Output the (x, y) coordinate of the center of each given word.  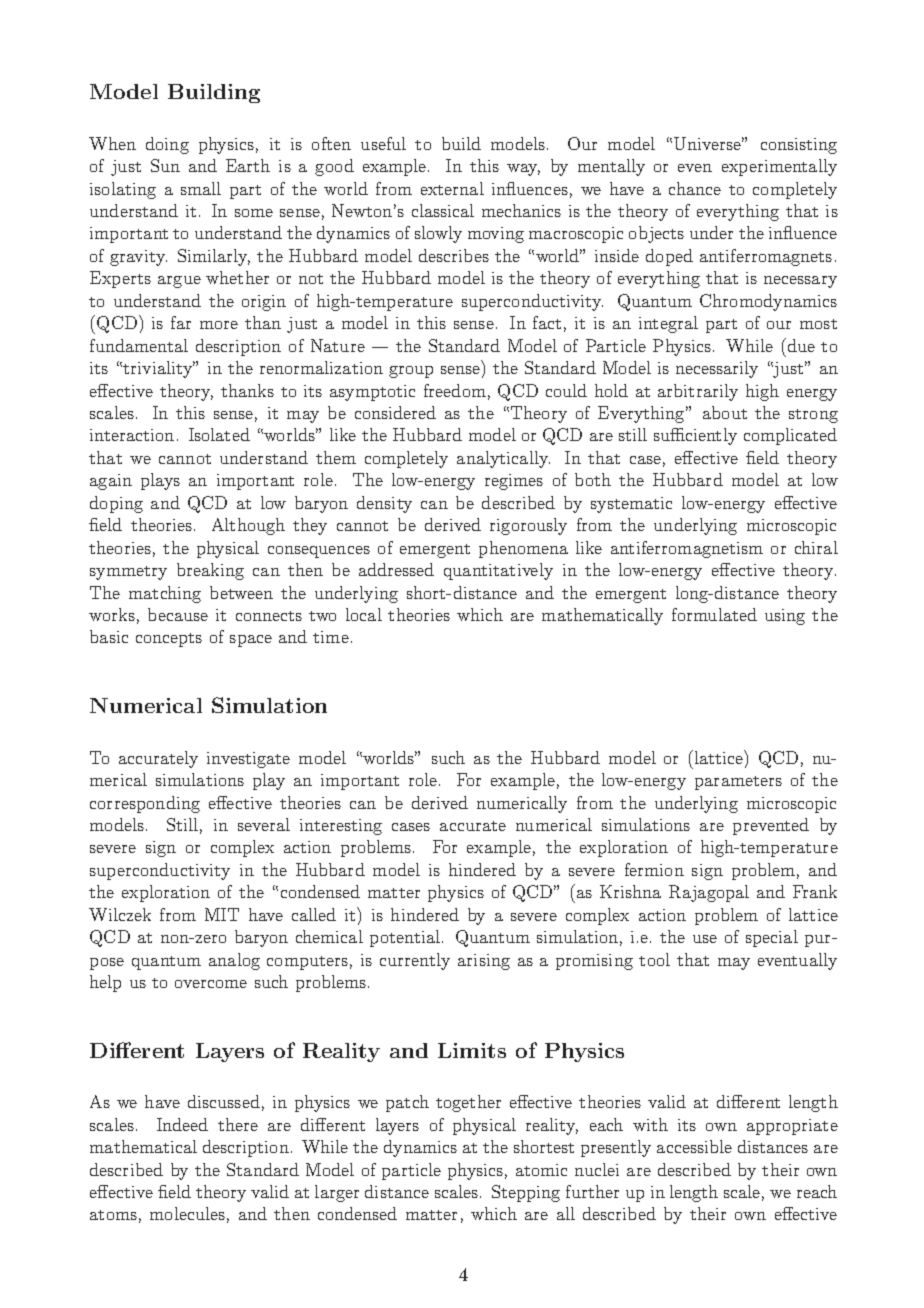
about (725, 412)
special (772, 938)
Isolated (219, 434)
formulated (714, 614)
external (452, 188)
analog (234, 961)
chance (695, 188)
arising (484, 962)
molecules (187, 1213)
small (201, 188)
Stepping (526, 1193)
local (364, 614)
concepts (169, 640)
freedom (455, 390)
